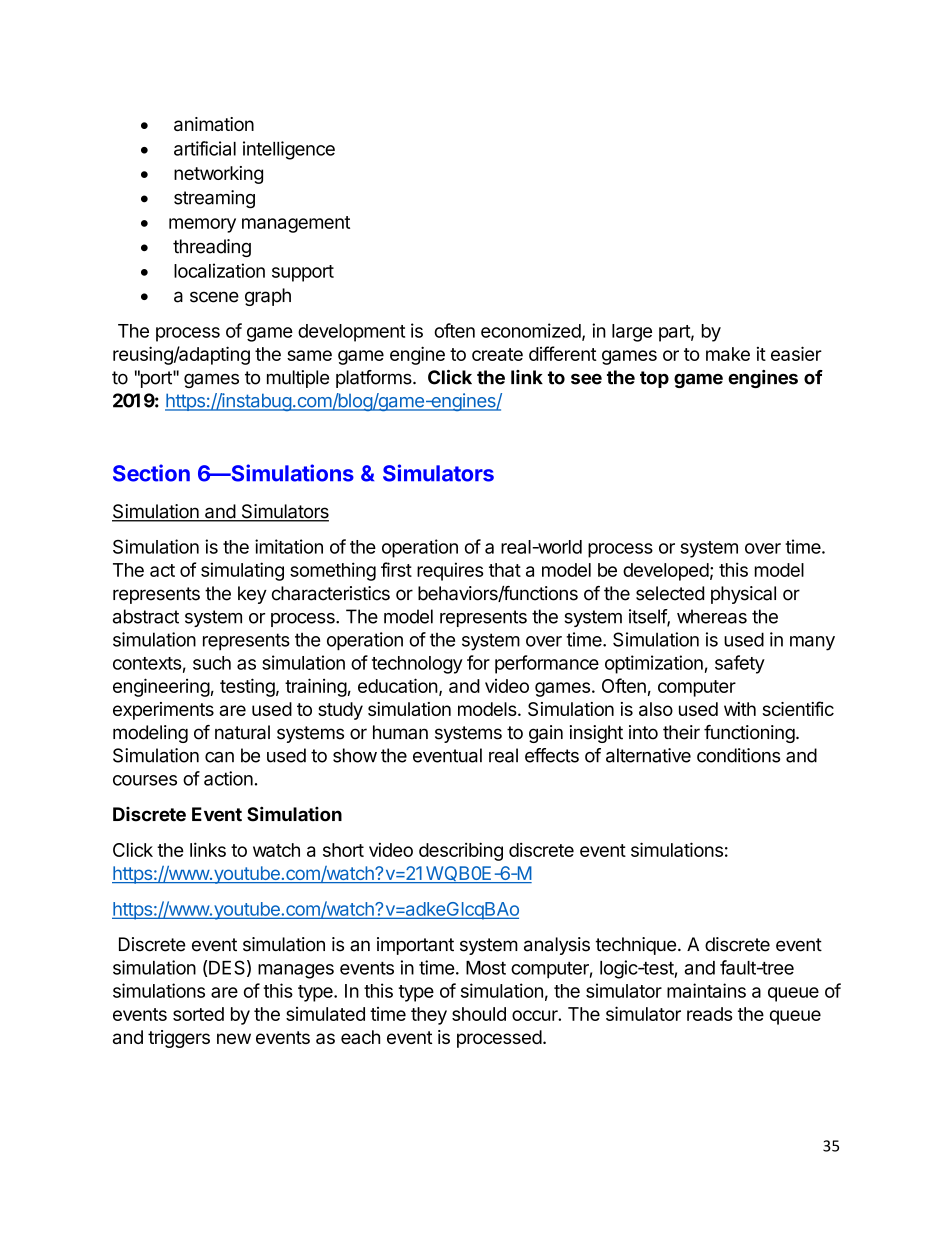 This document has height=1233, width=952. Describe the element at coordinates (289, 150) in the document. I see `intelligence` at that location.
